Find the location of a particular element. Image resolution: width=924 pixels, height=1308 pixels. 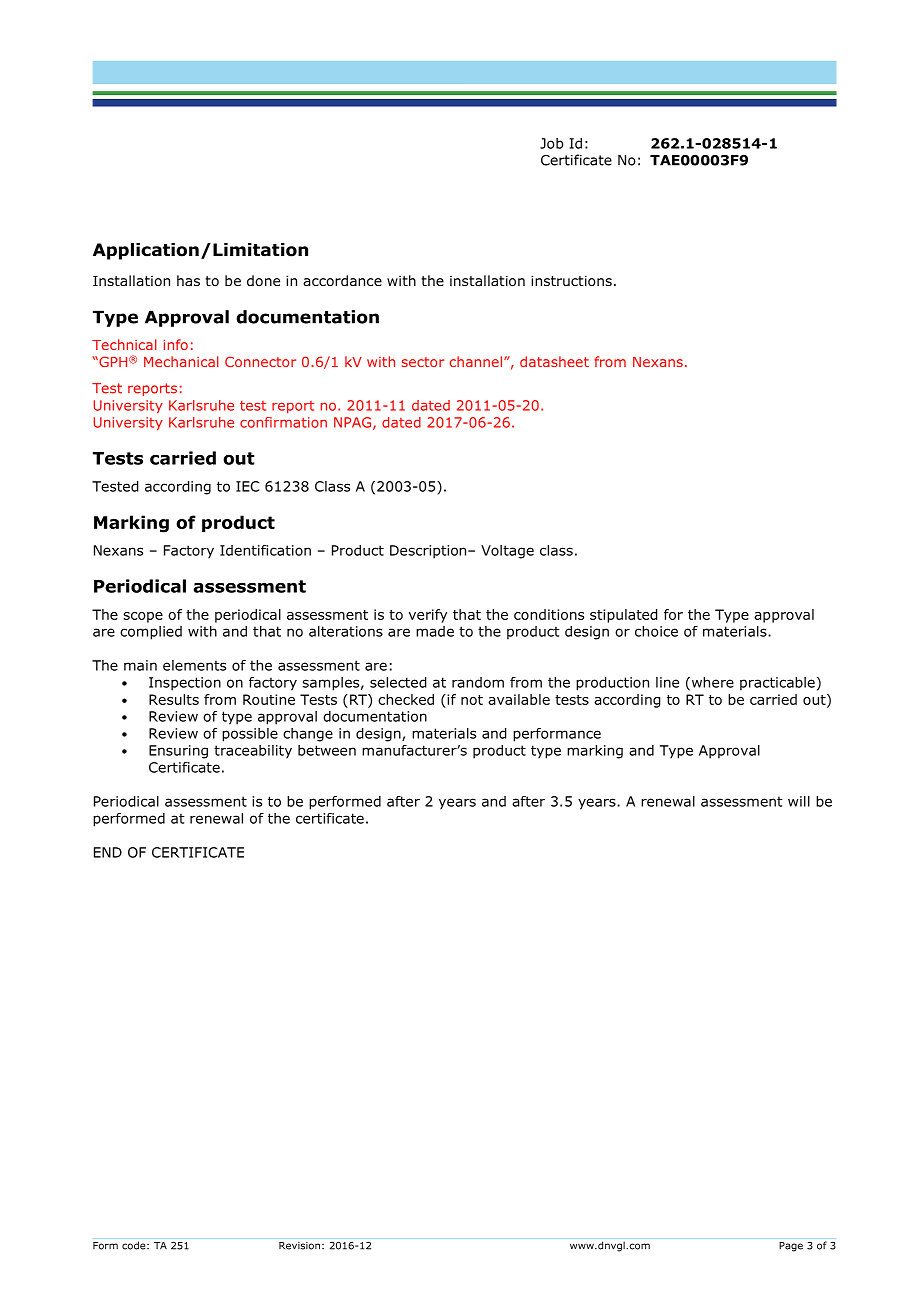

not is located at coordinates (472, 700).
